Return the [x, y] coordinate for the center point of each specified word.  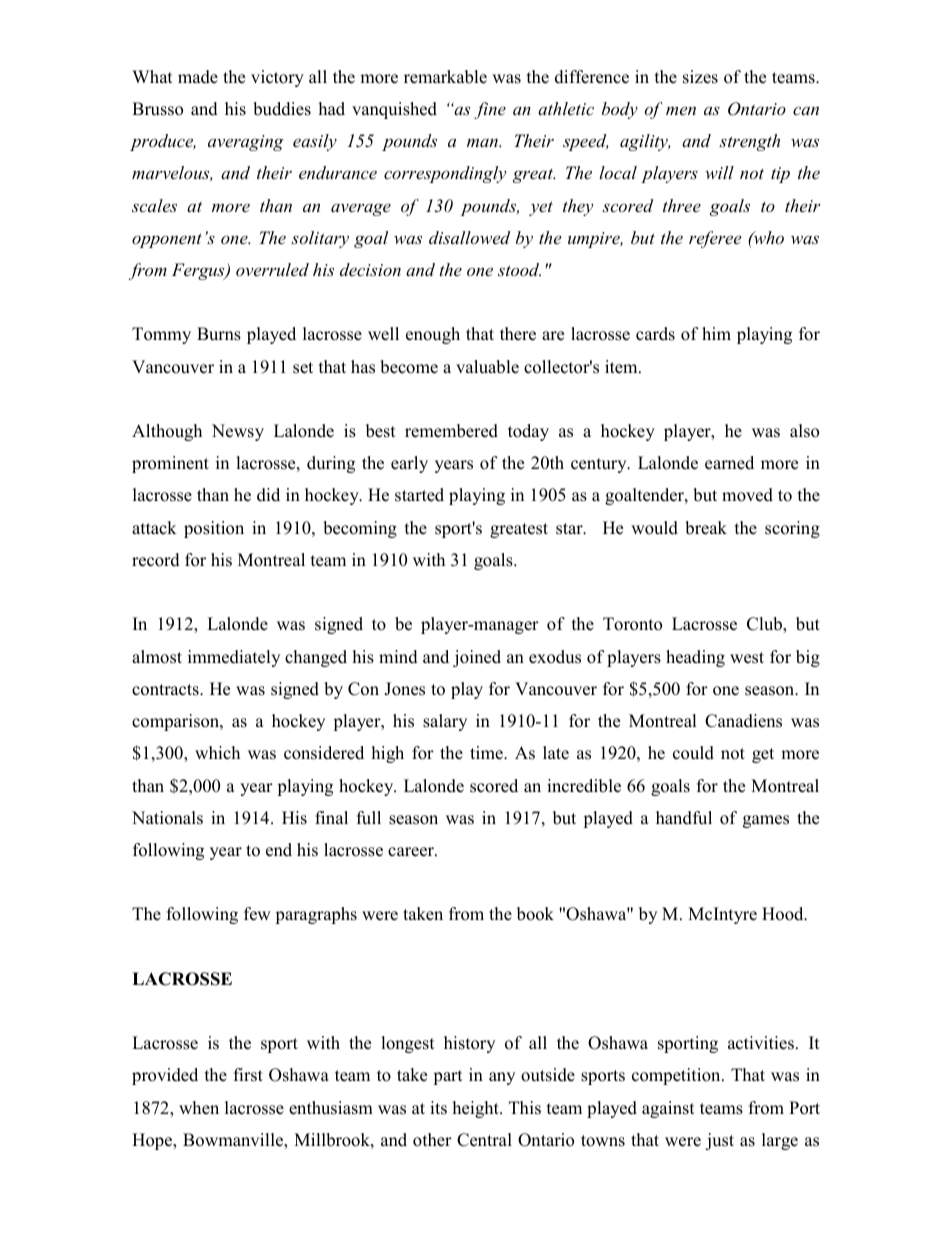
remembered [451, 431]
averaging [246, 143]
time [487, 753]
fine [490, 110]
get [763, 755]
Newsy [238, 432]
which [217, 753]
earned [729, 463]
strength [749, 142]
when [199, 1108]
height [477, 1109]
